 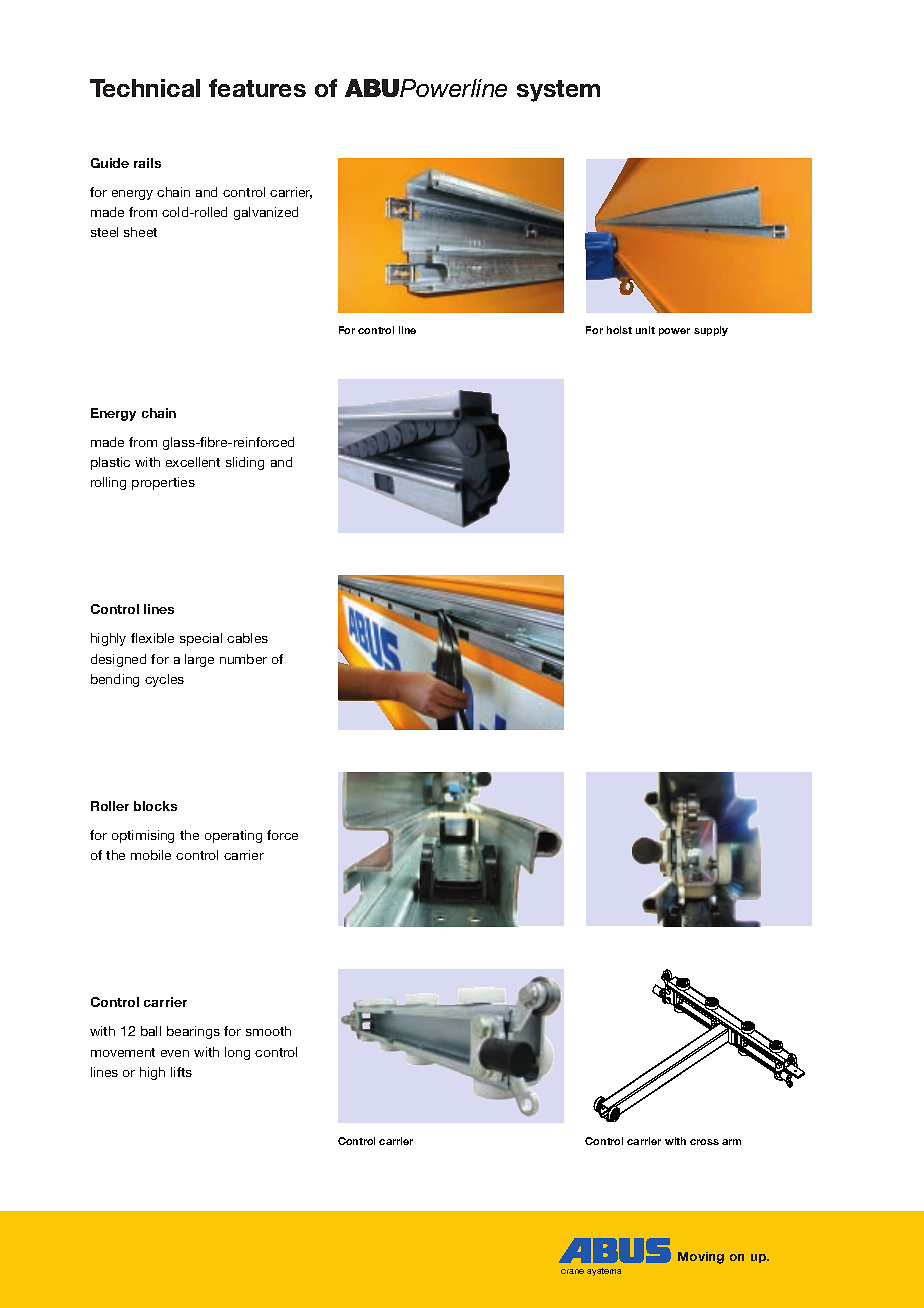 What do you see at coordinates (181, 1072) in the page?
I see `lifts` at bounding box center [181, 1072].
